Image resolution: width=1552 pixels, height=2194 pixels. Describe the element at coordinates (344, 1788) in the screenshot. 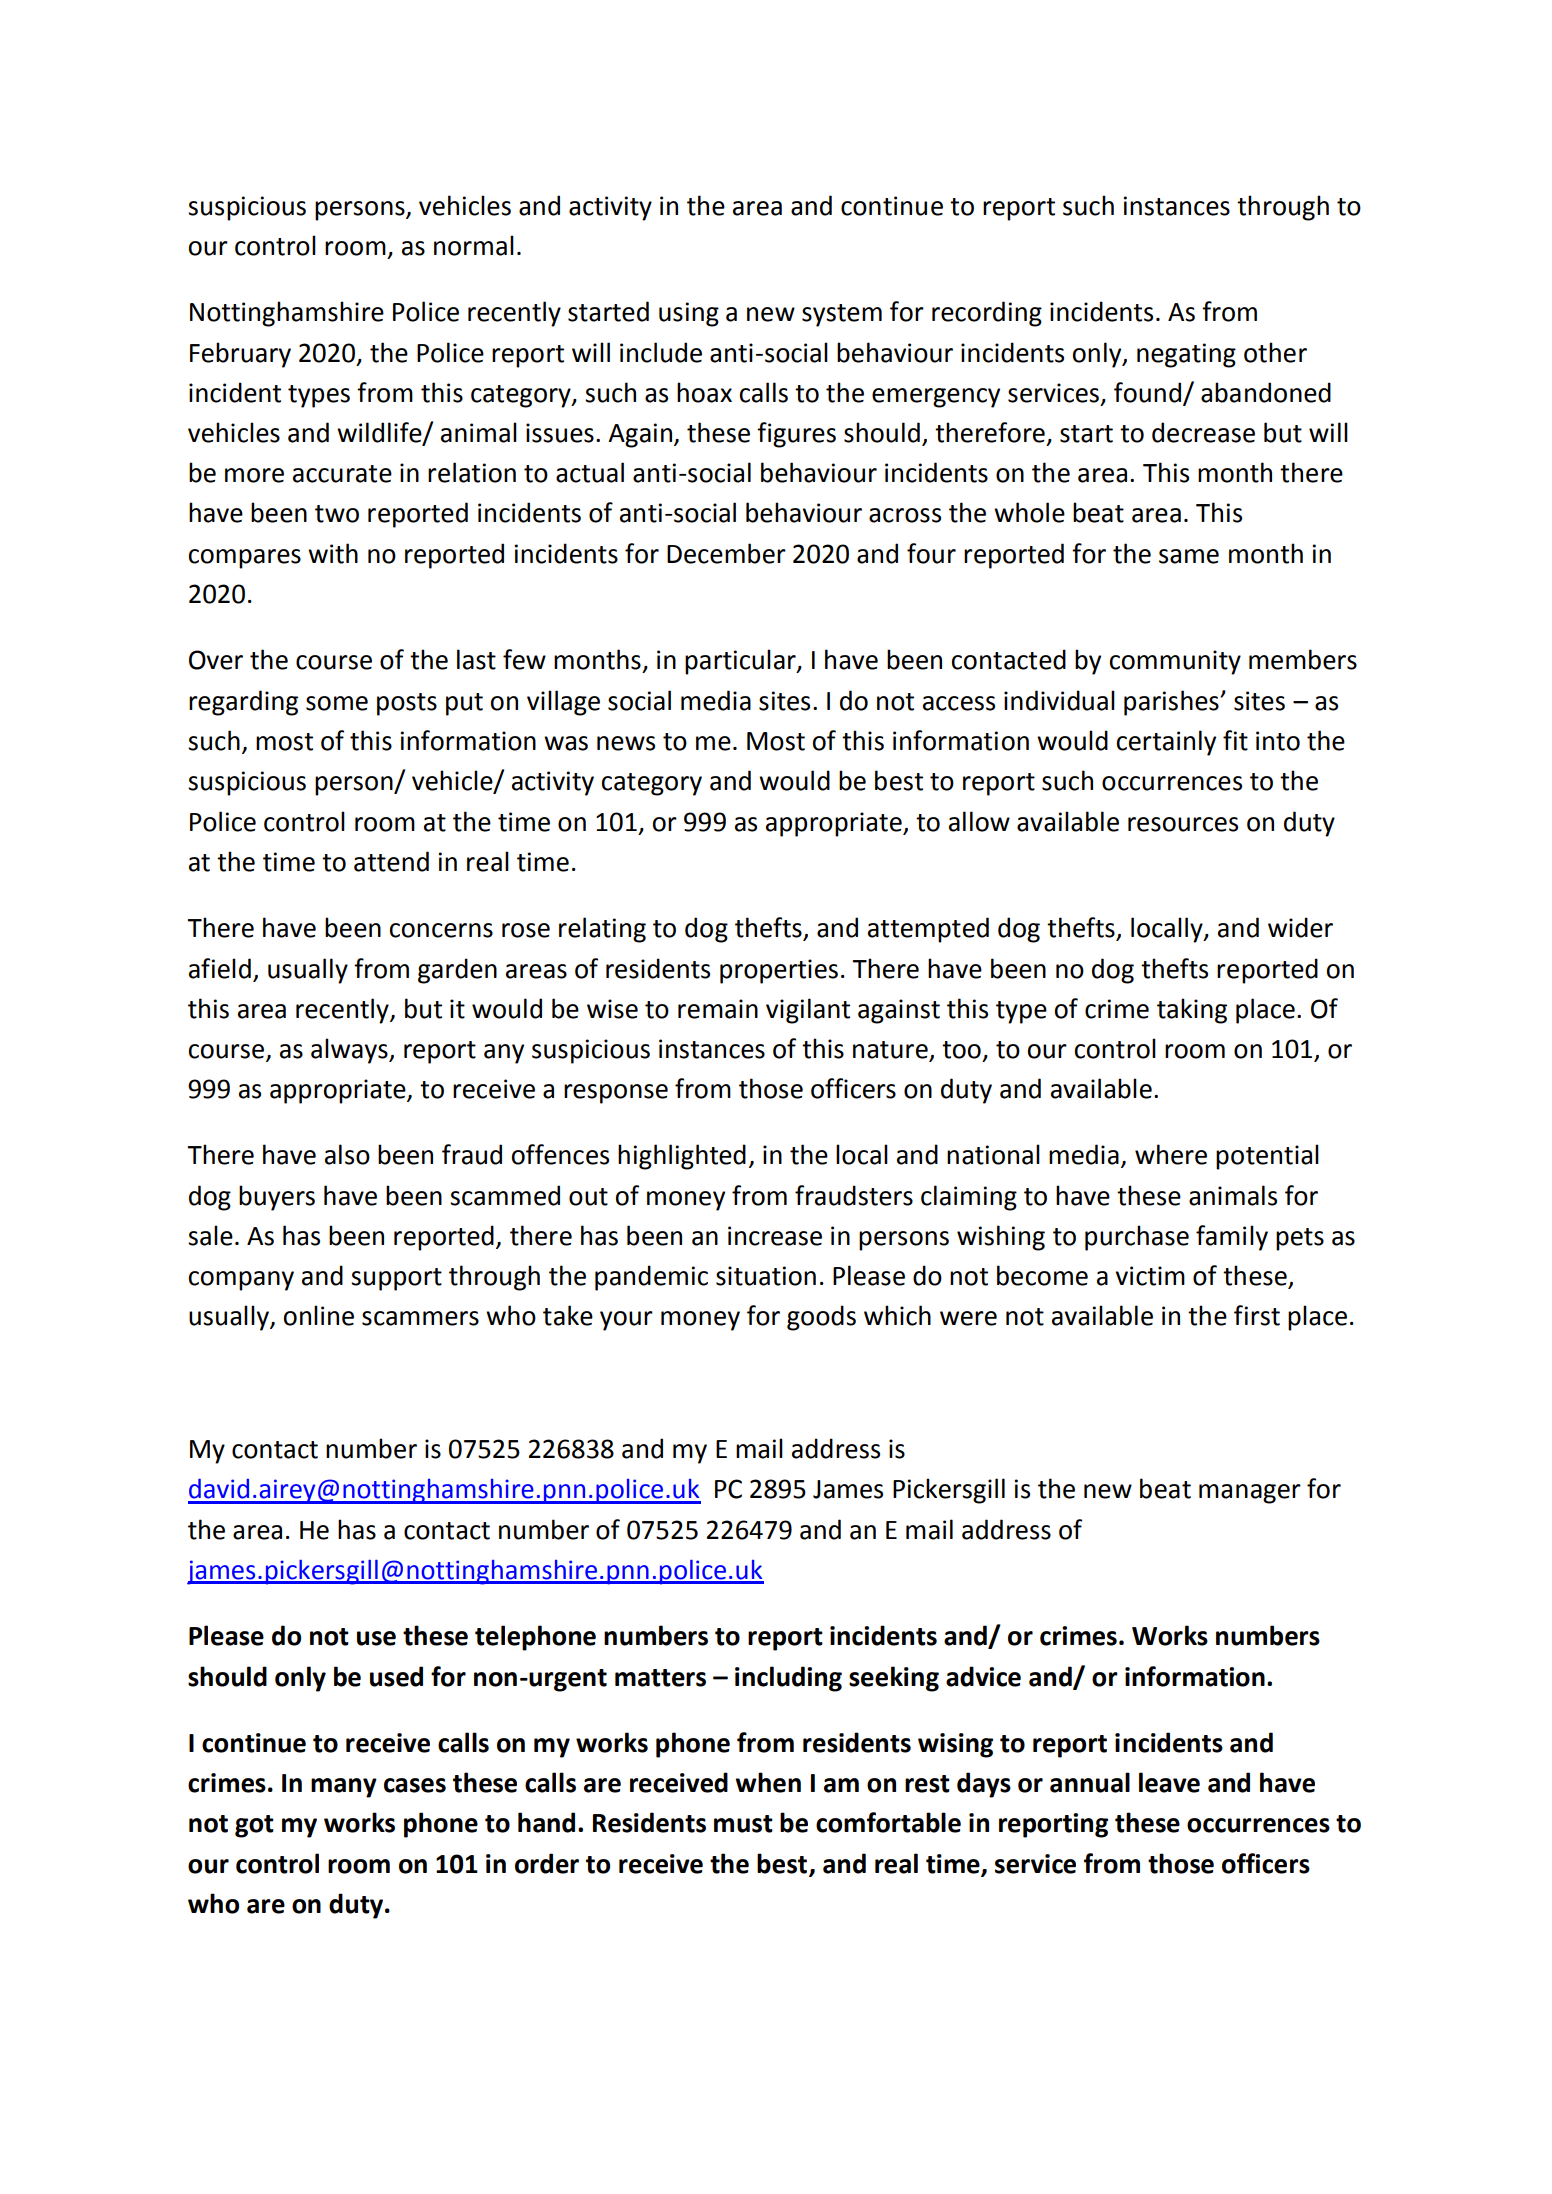

I see `many` at that location.
